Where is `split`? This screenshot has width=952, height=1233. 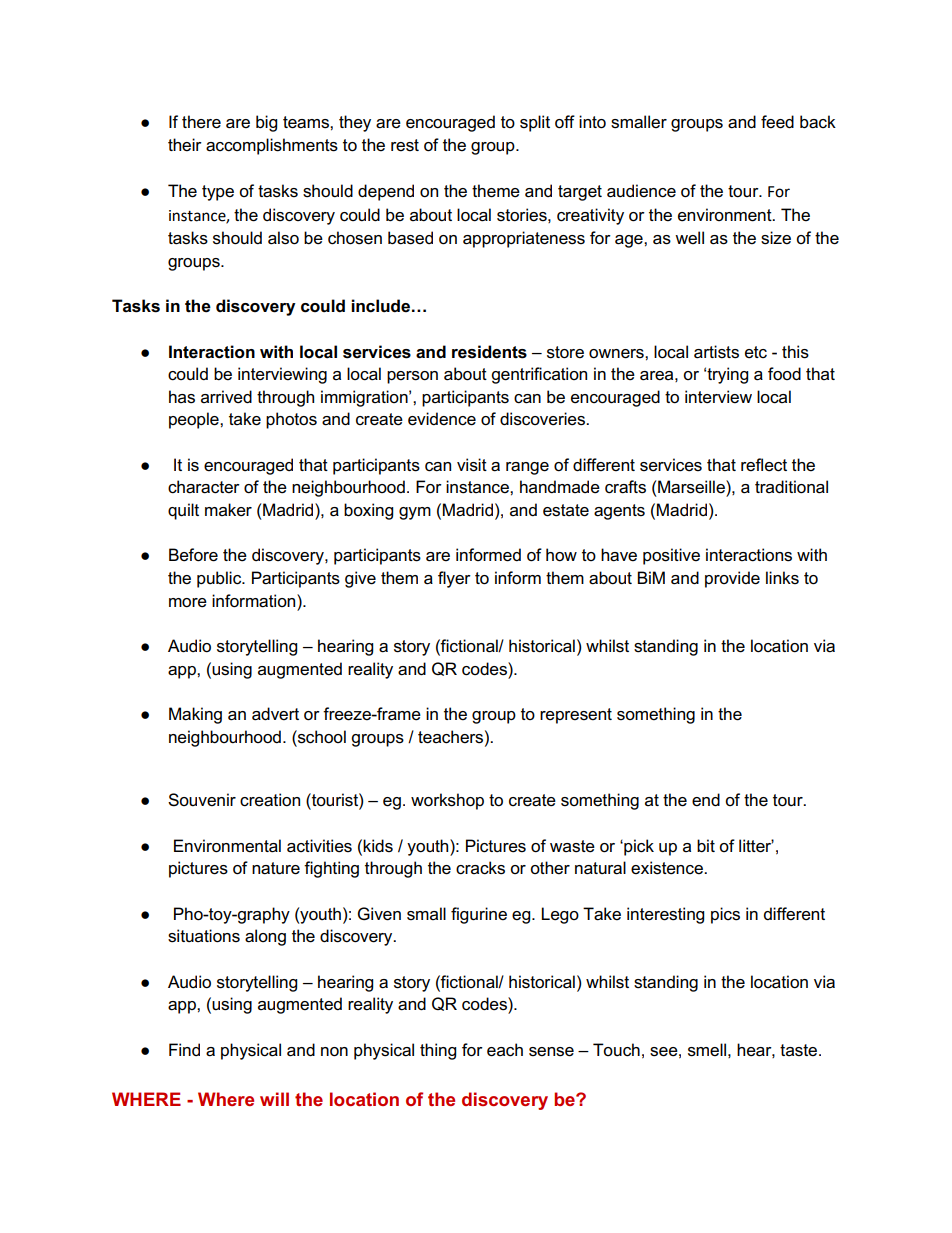 split is located at coordinates (535, 123).
